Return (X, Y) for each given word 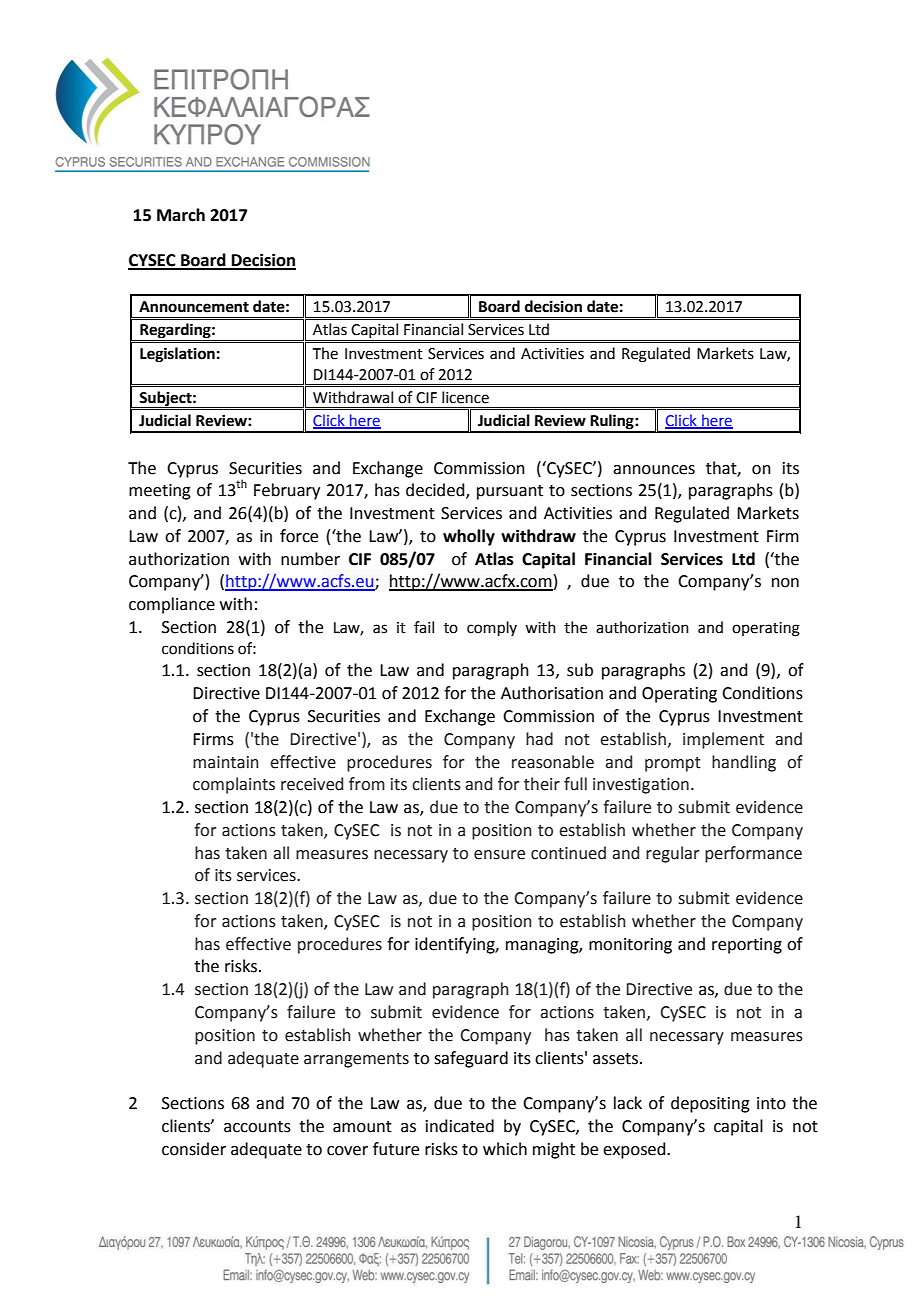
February (287, 491)
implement (723, 740)
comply (492, 628)
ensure (499, 855)
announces (654, 470)
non (785, 583)
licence (465, 397)
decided (436, 491)
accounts (257, 1127)
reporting (747, 946)
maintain (226, 762)
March (181, 215)
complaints (234, 785)
